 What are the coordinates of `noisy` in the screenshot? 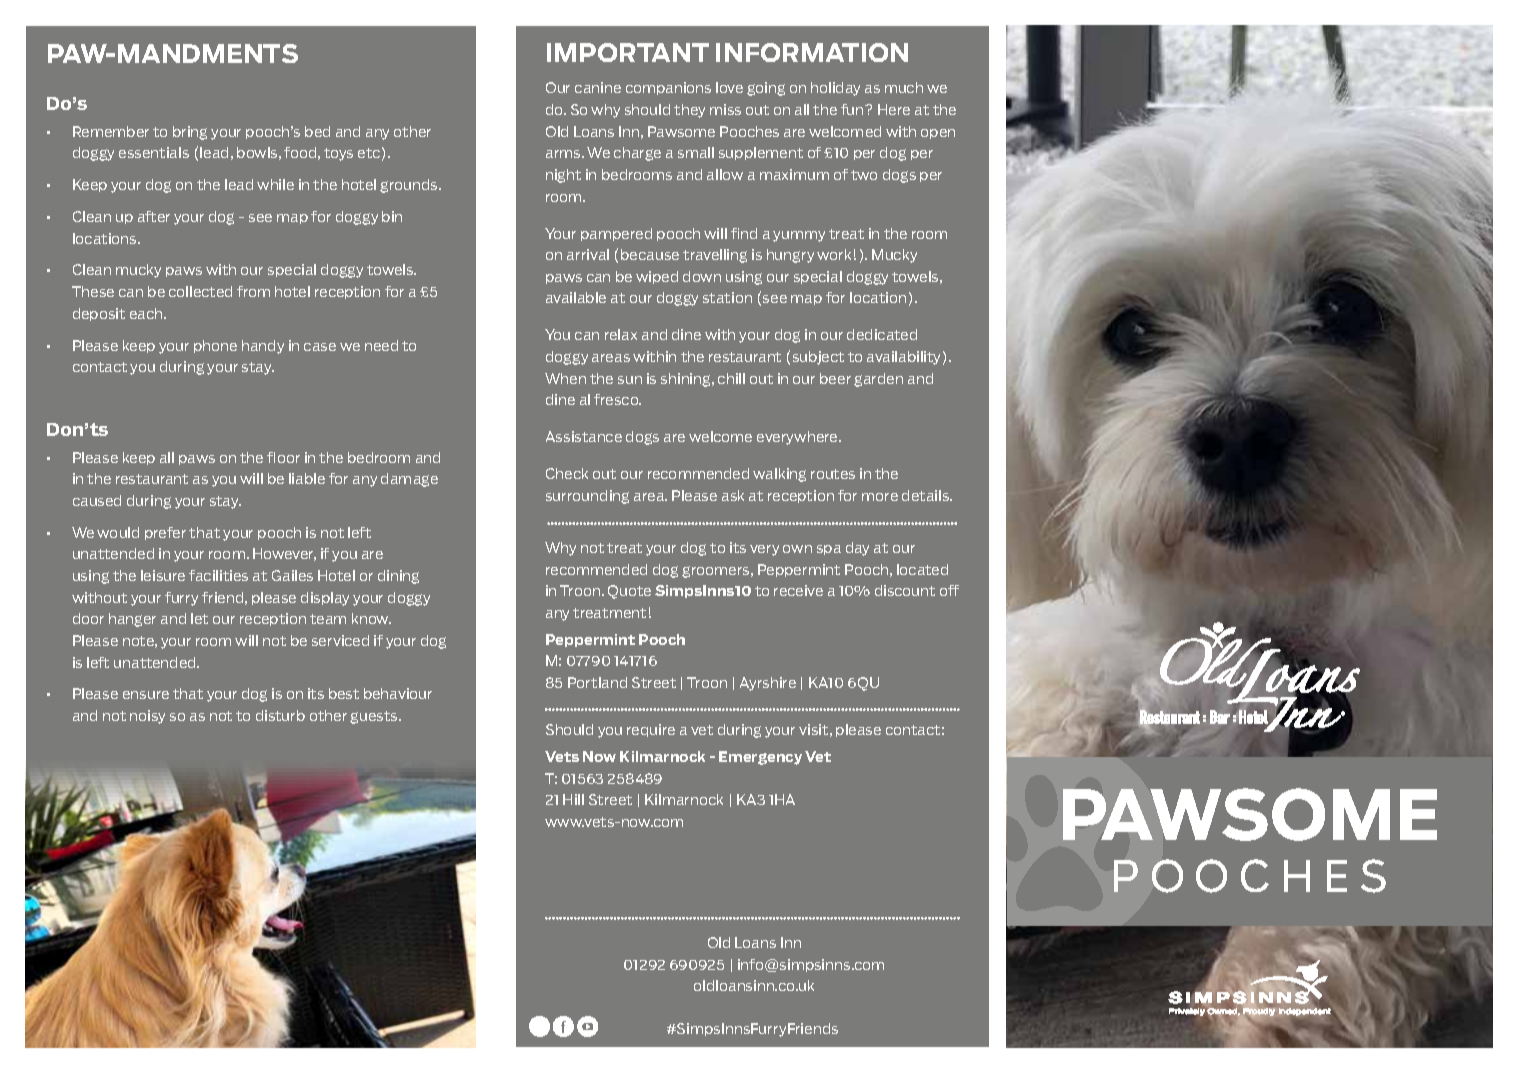 It's located at (147, 717).
